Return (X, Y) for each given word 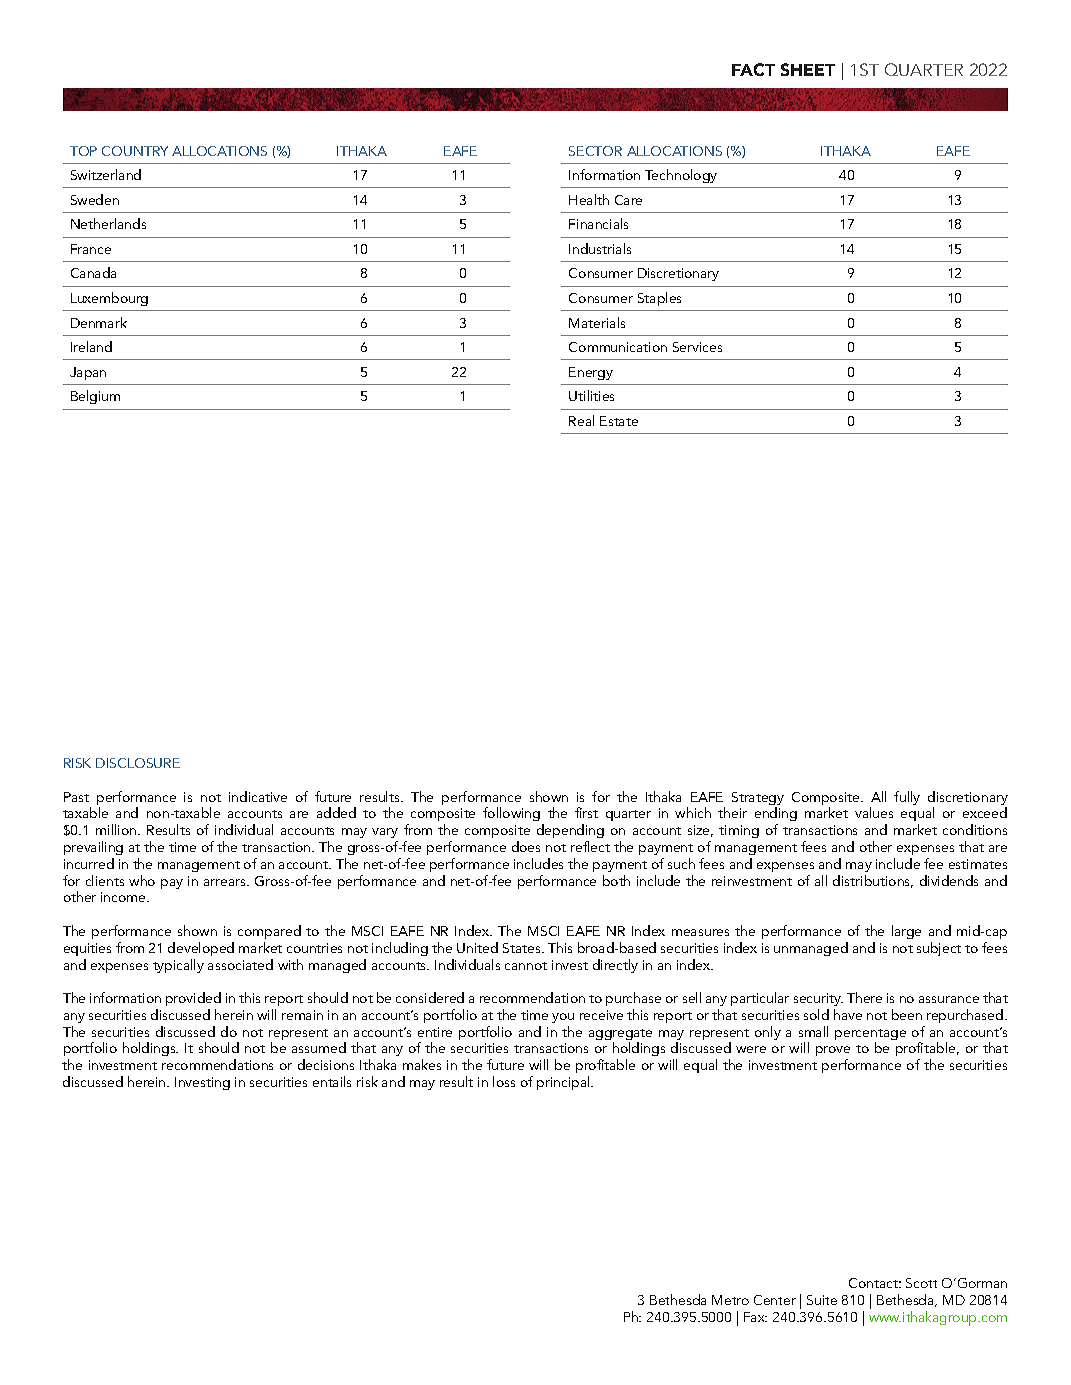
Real (581, 420)
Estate (619, 421)
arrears (226, 882)
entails (332, 1081)
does (526, 846)
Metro (730, 1300)
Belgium (95, 397)
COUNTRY (135, 151)
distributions (873, 881)
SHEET (808, 69)
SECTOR (595, 151)
